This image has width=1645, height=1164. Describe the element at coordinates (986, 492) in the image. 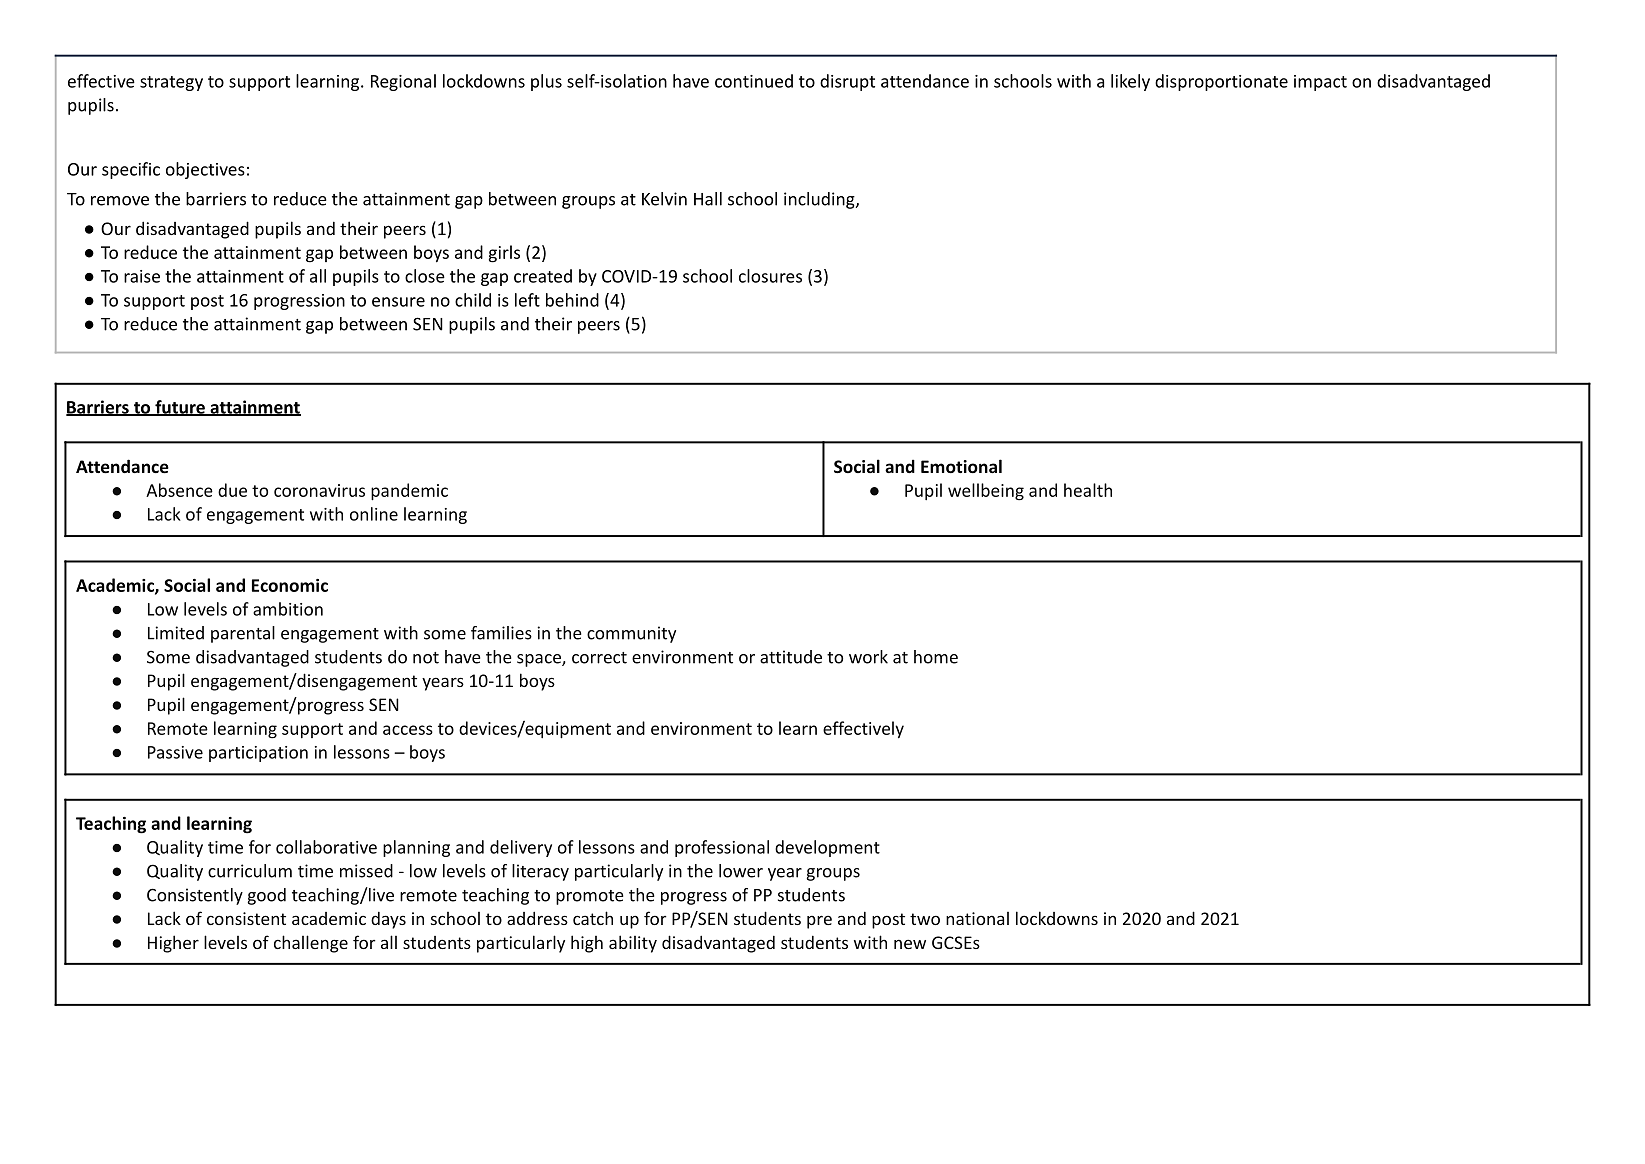

I see `wellbeing` at that location.
